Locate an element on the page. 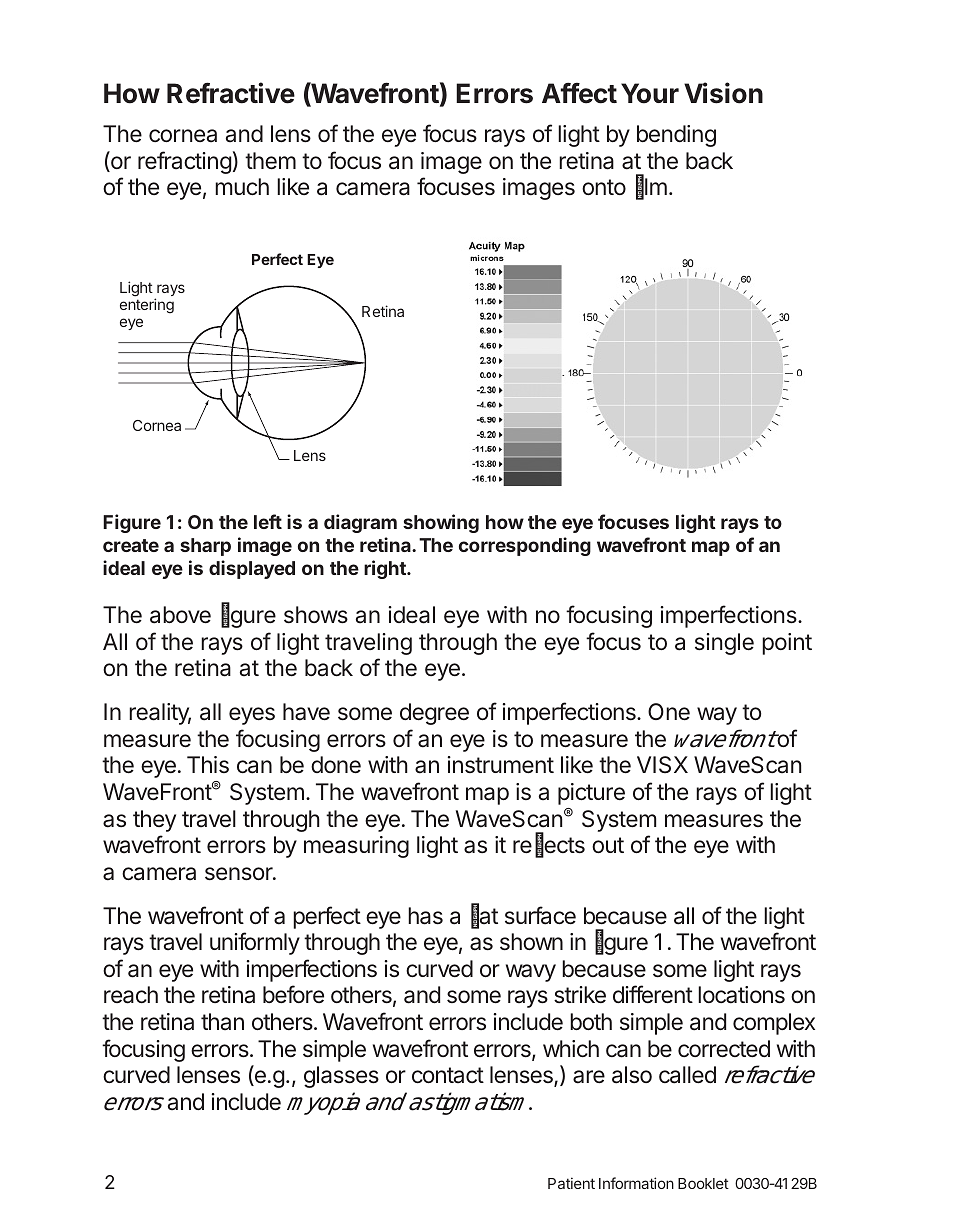 This document has width=958, height=1232. bending is located at coordinates (676, 136).
